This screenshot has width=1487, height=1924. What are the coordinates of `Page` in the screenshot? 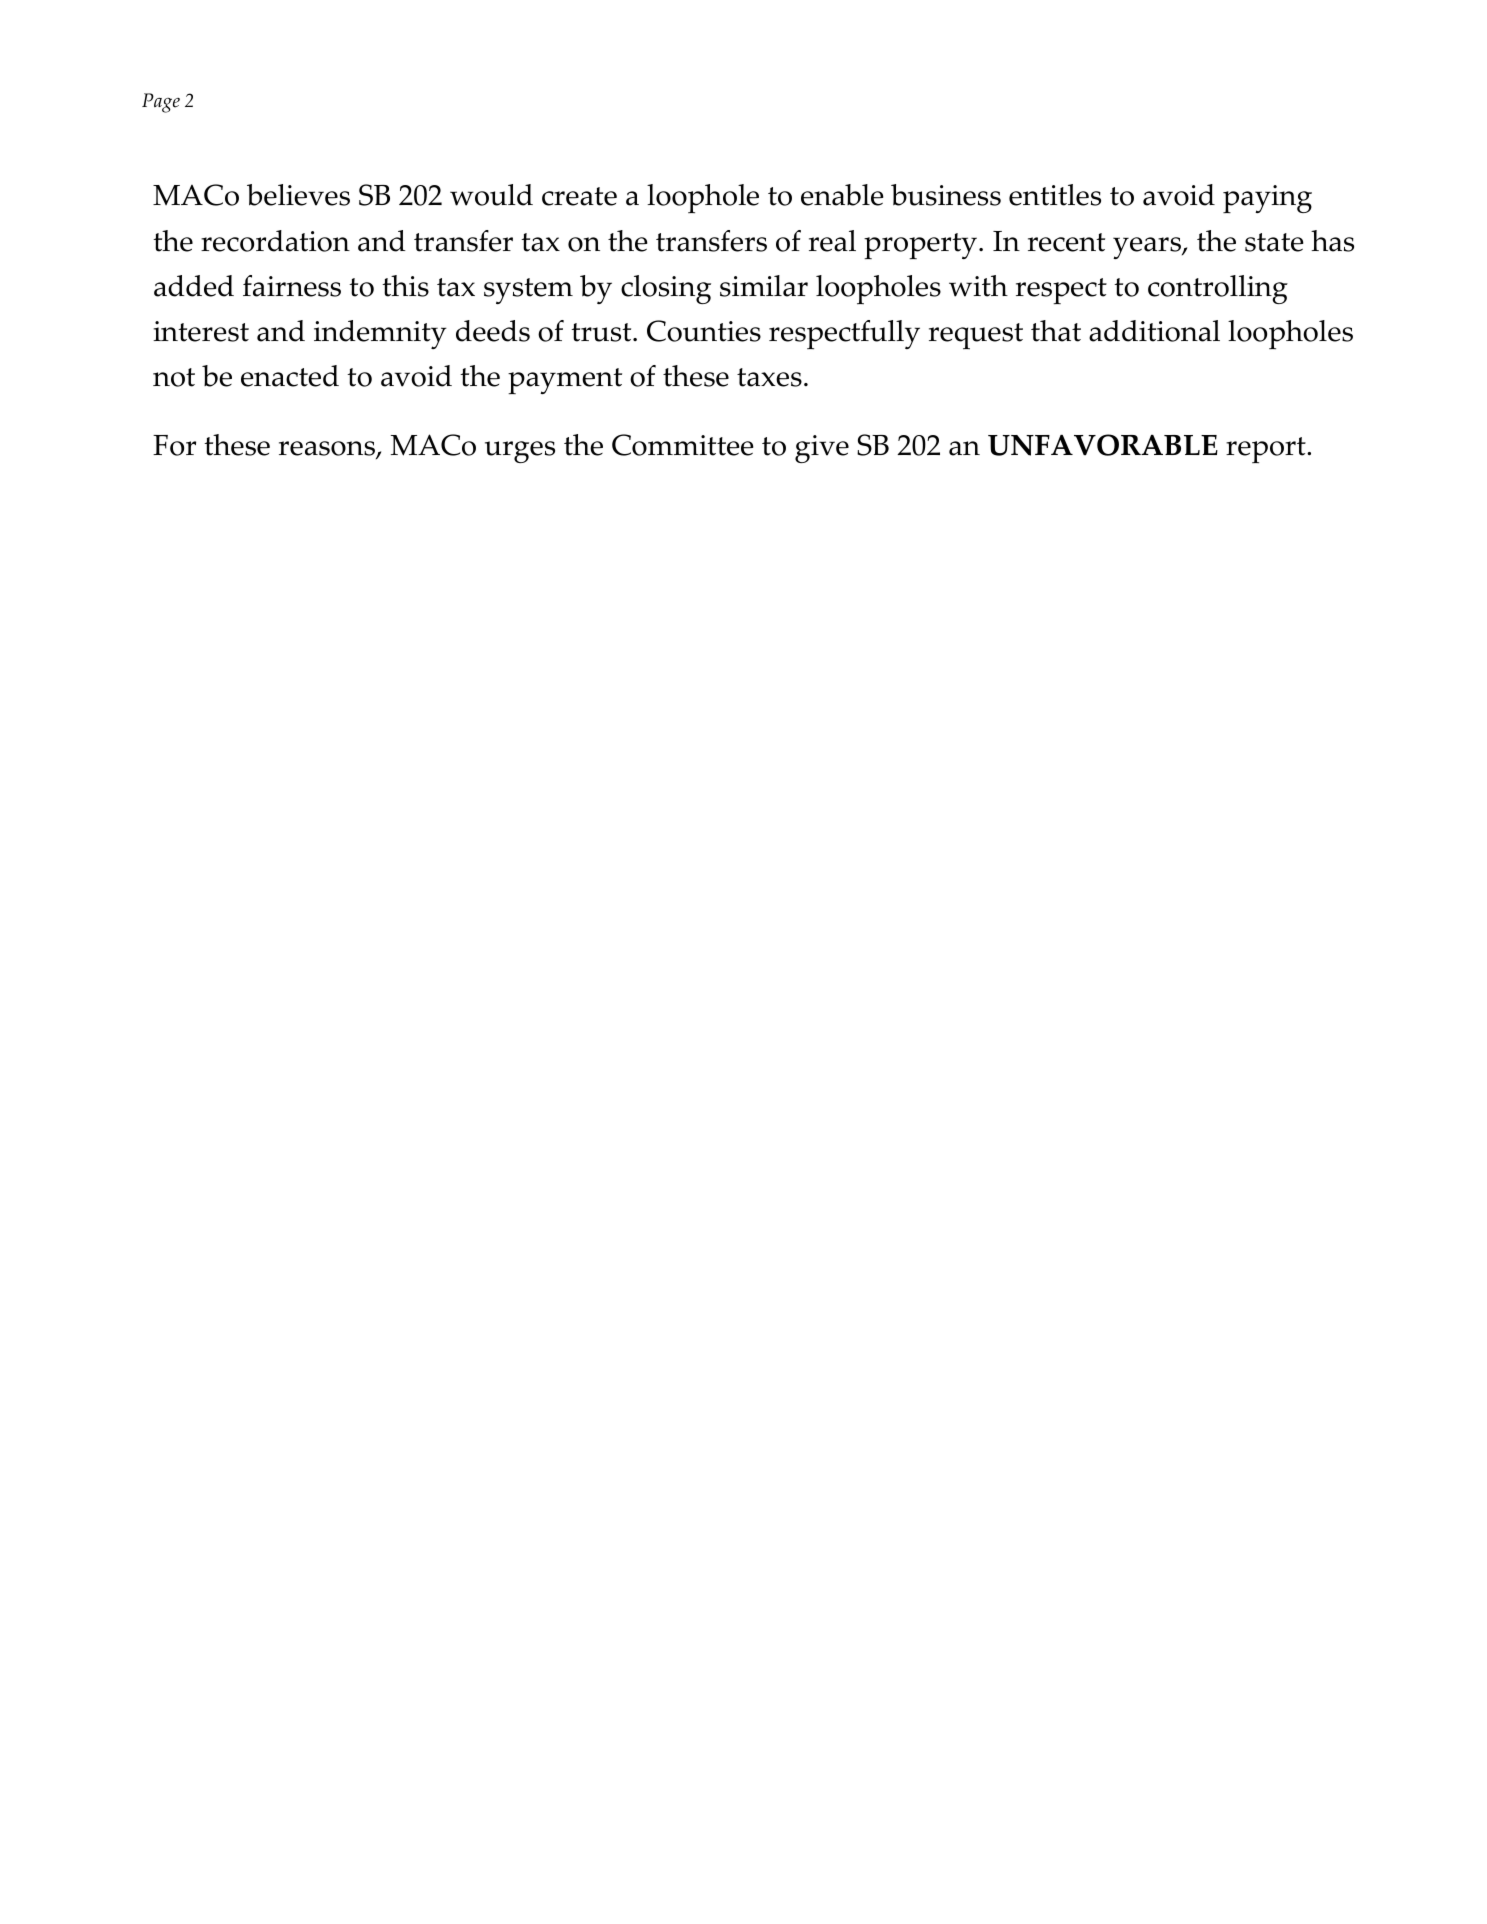 It's located at (161, 103).
